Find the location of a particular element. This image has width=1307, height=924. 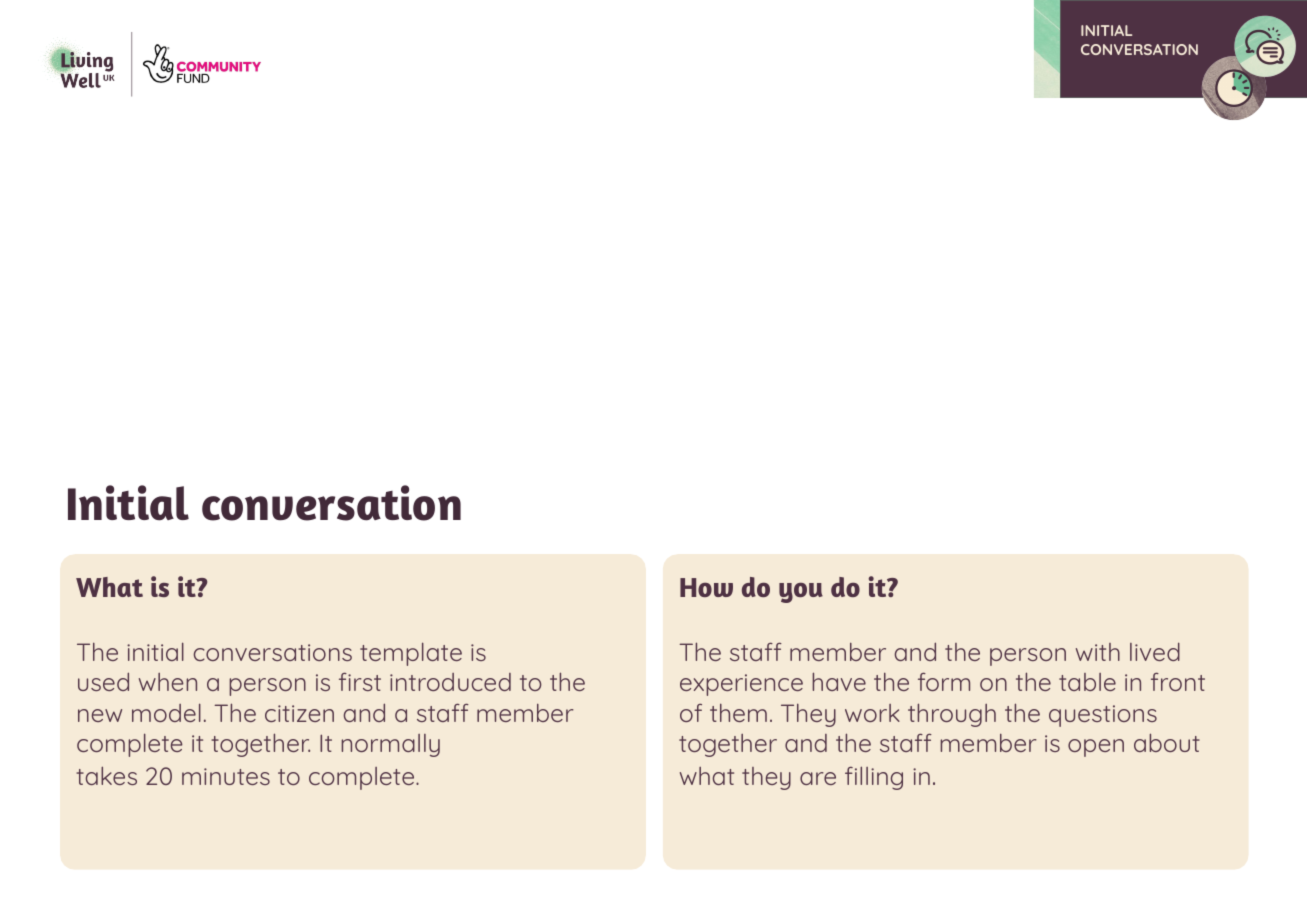

How is located at coordinates (706, 587).
